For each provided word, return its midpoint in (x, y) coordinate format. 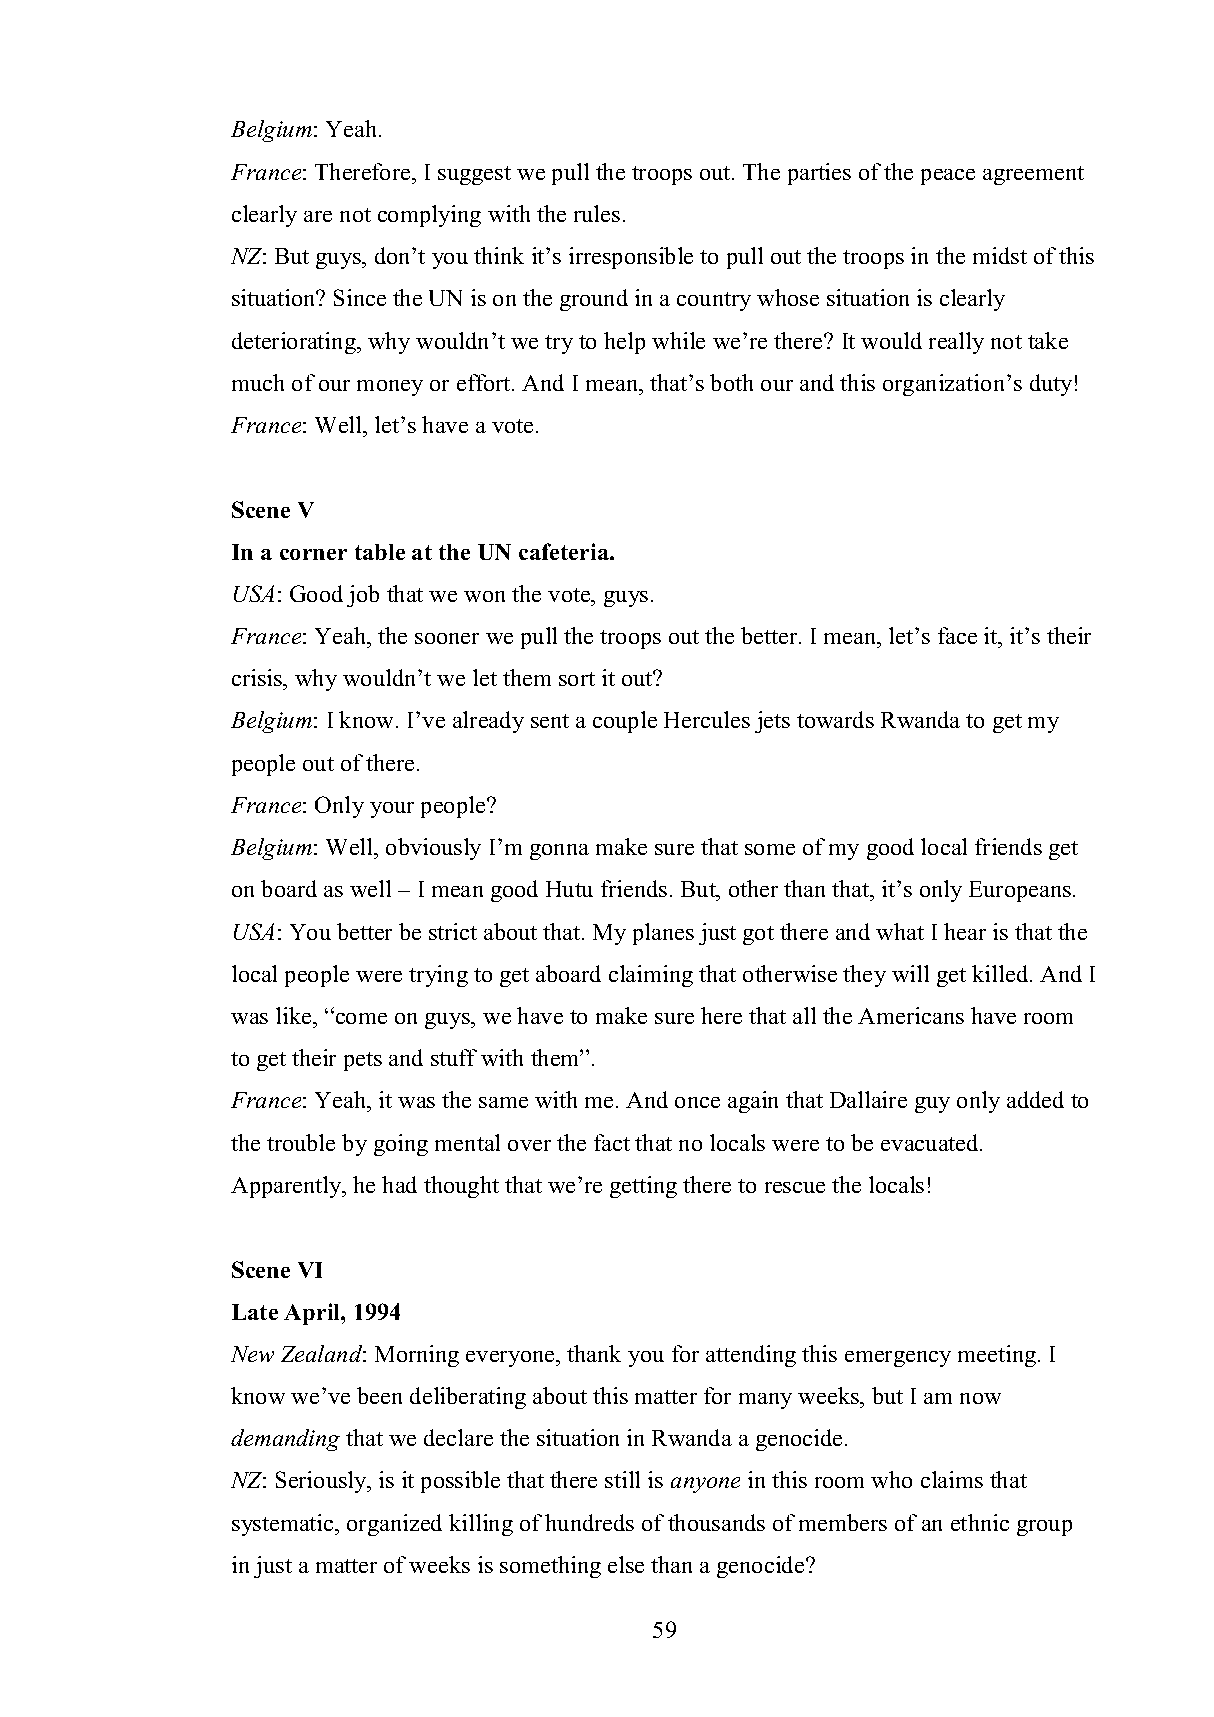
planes (663, 934)
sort (577, 679)
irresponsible (631, 258)
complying (429, 216)
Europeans (1020, 891)
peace (948, 177)
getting (643, 1187)
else (626, 1564)
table (380, 552)
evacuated (931, 1142)
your (392, 810)
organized (394, 1525)
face (957, 635)
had (399, 1184)
